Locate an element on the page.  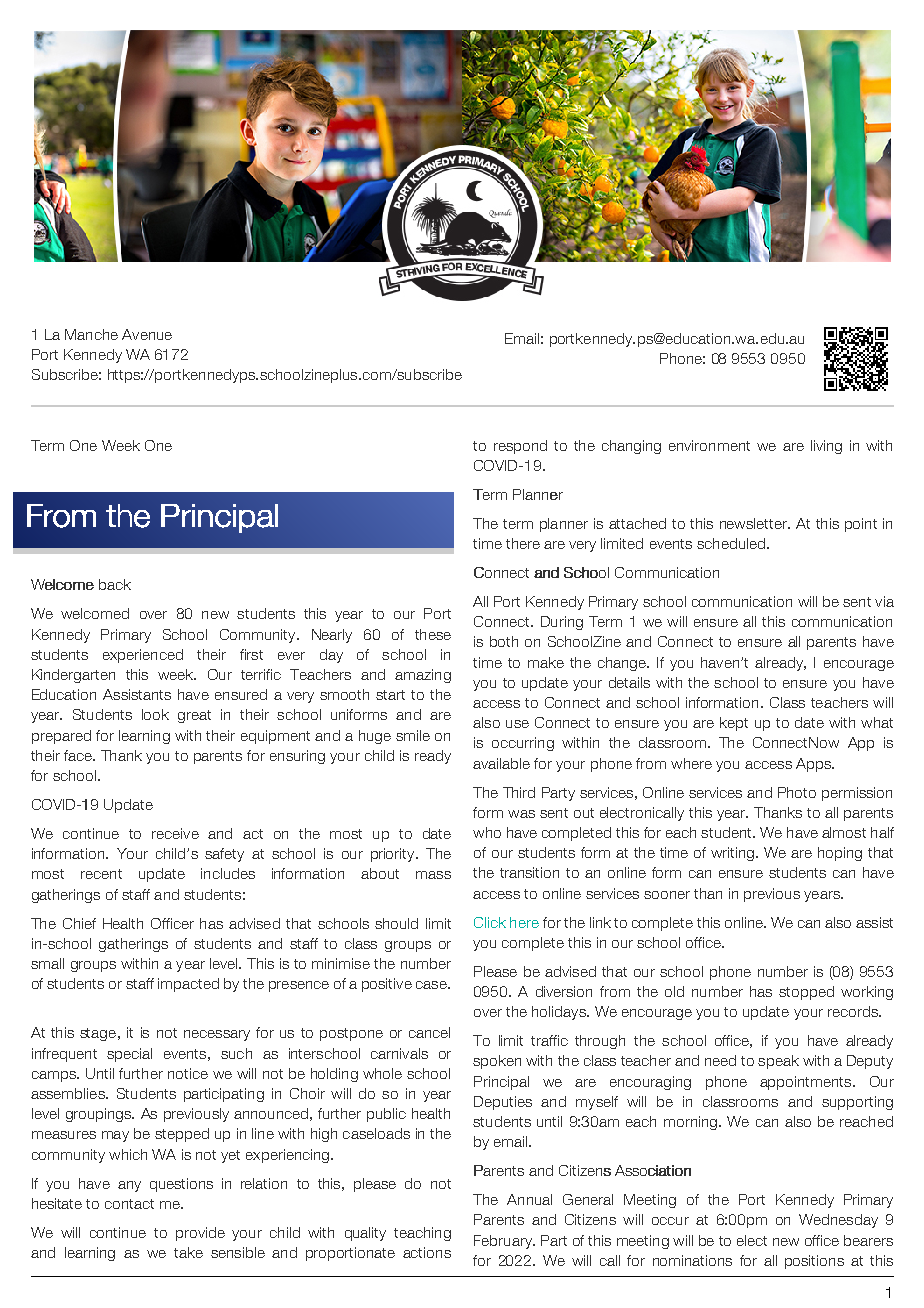
February is located at coordinates (504, 1242).
